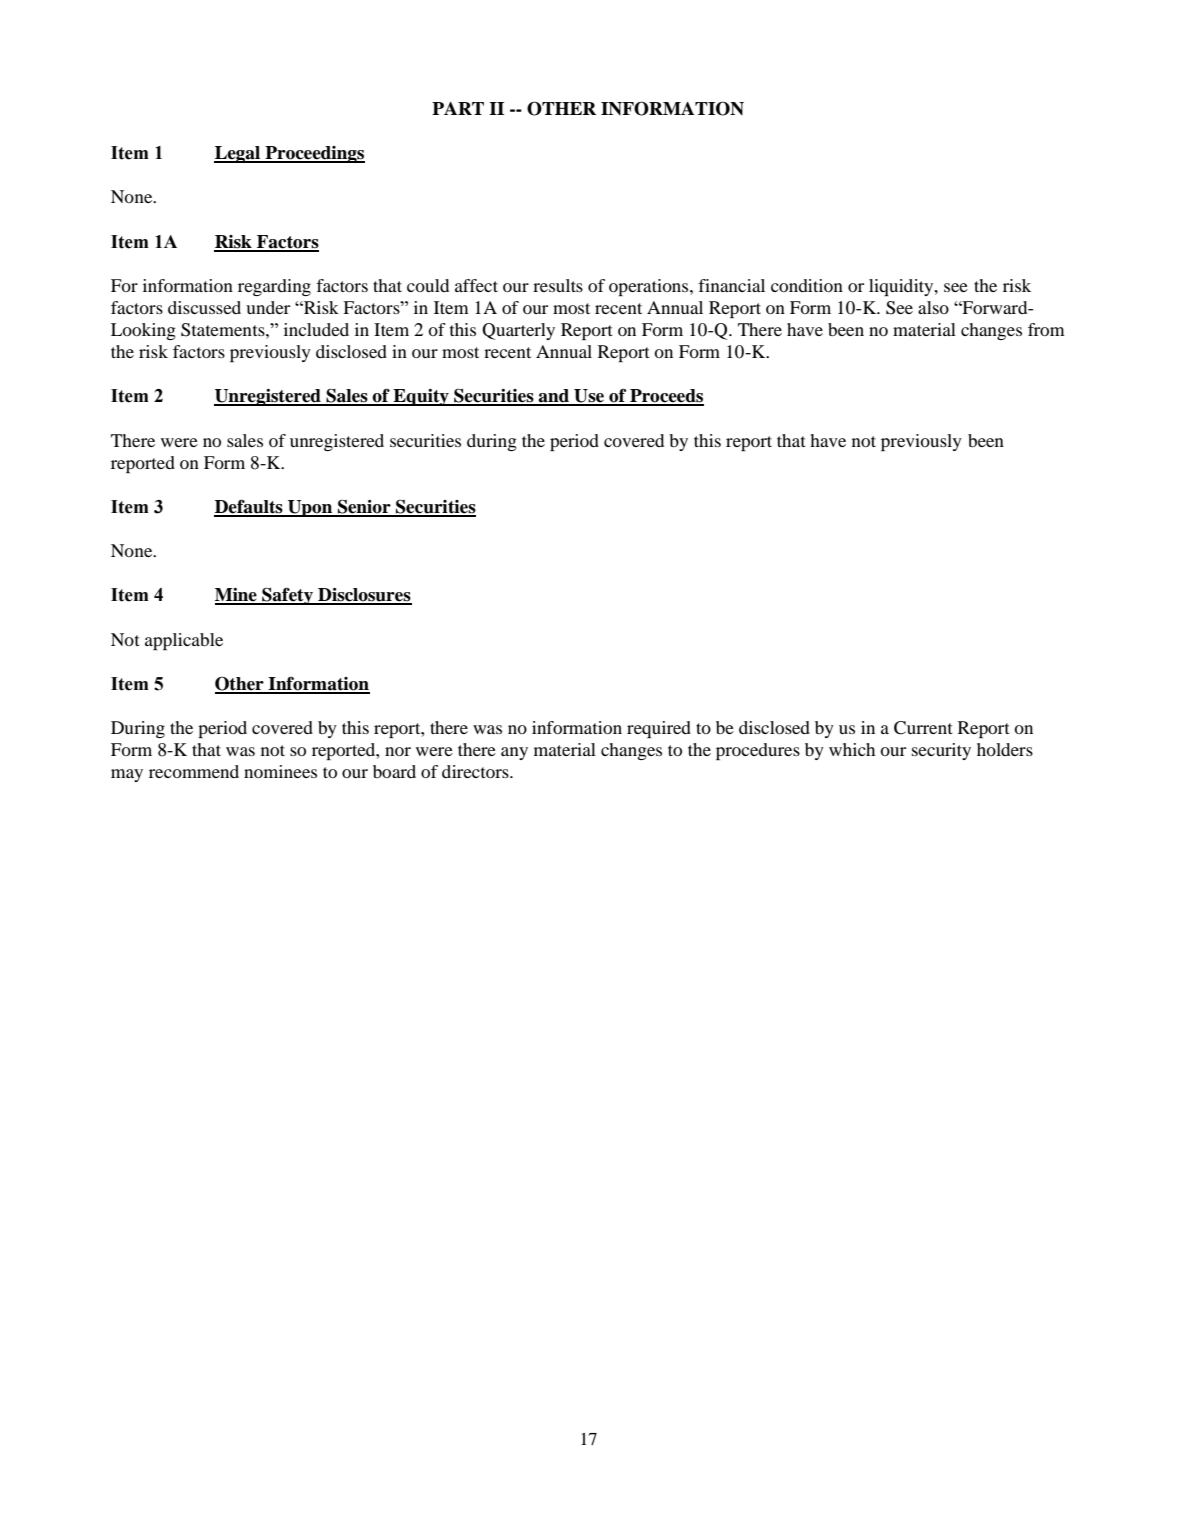 The width and height of the image is (1177, 1523). I want to click on recommend, so click(194, 771).
